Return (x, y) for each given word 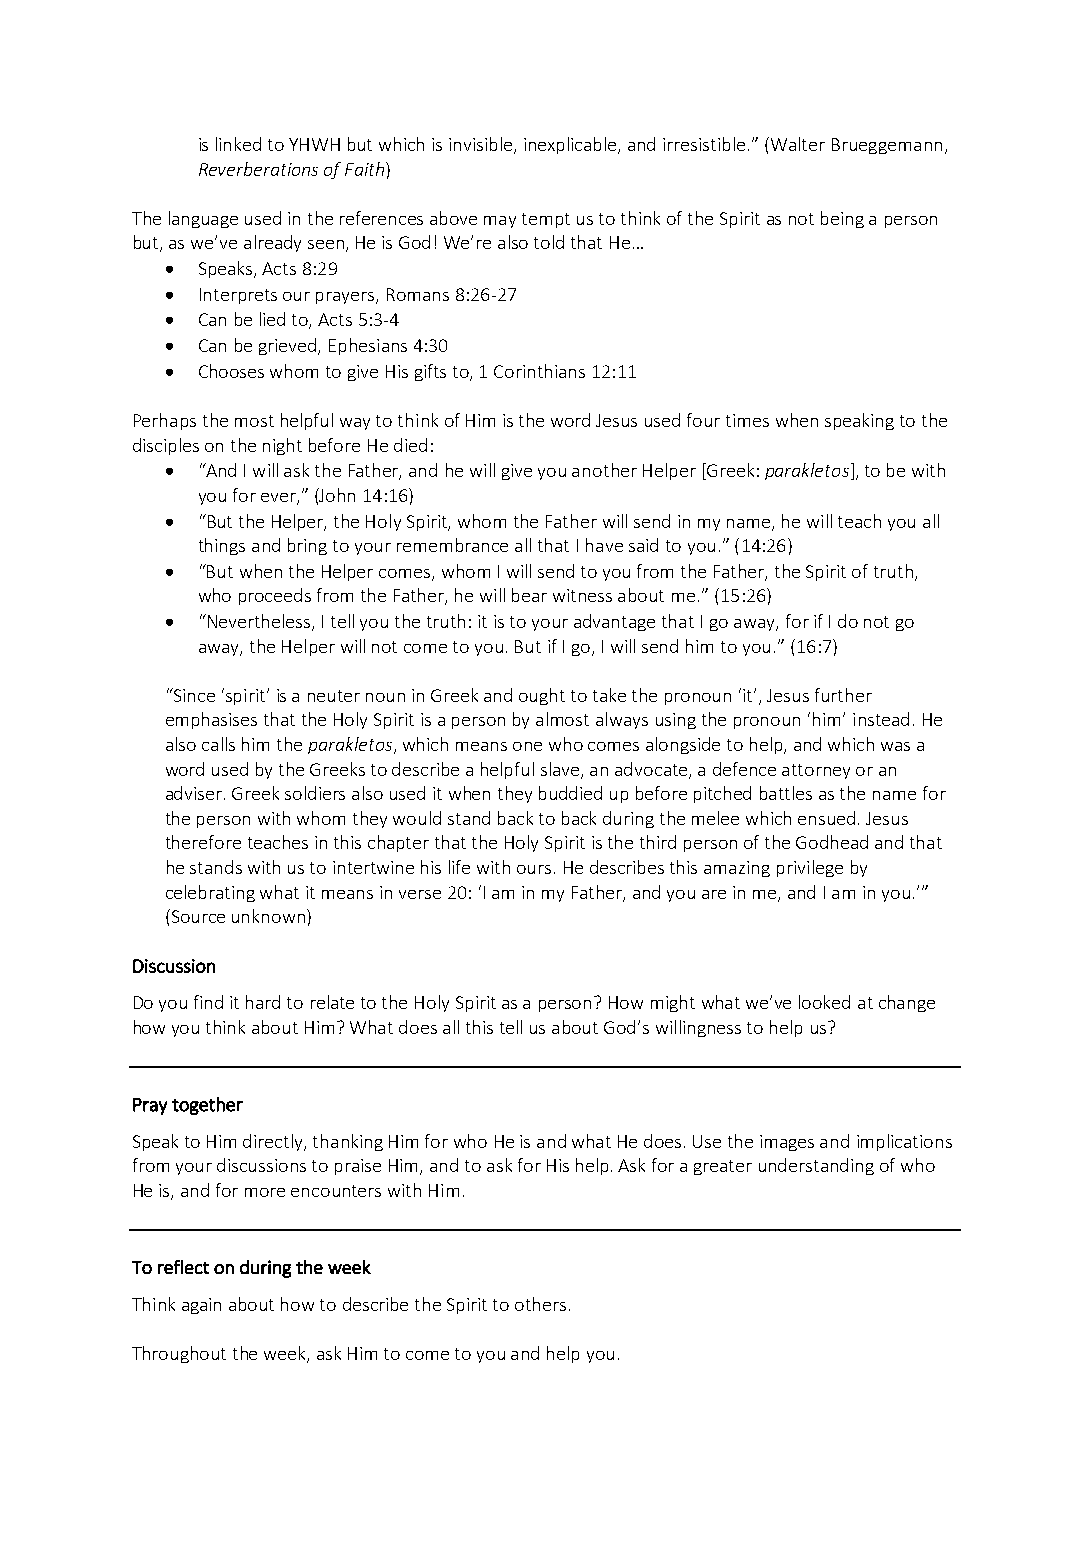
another (604, 470)
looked (824, 1002)
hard (263, 1002)
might (673, 1003)
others (540, 1304)
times (747, 420)
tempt (546, 220)
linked (238, 144)
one (527, 746)
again (201, 1306)
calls (218, 744)
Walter (796, 144)
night (282, 446)
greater (723, 1167)
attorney (816, 771)
